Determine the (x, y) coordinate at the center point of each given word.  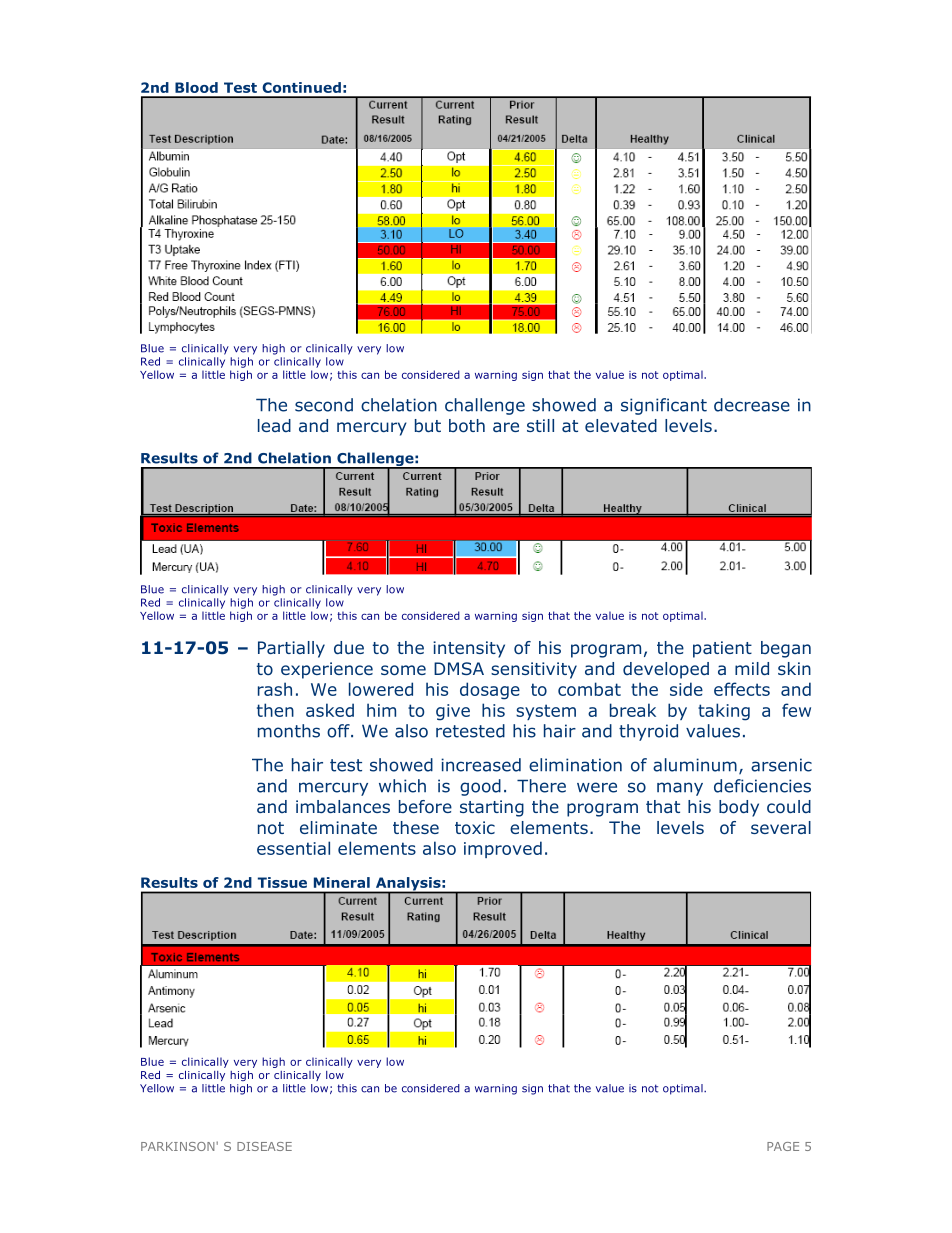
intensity (469, 649)
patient (722, 649)
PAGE (783, 1146)
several (781, 827)
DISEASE (264, 1146)
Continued (301, 87)
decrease (752, 405)
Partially (291, 649)
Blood (196, 87)
